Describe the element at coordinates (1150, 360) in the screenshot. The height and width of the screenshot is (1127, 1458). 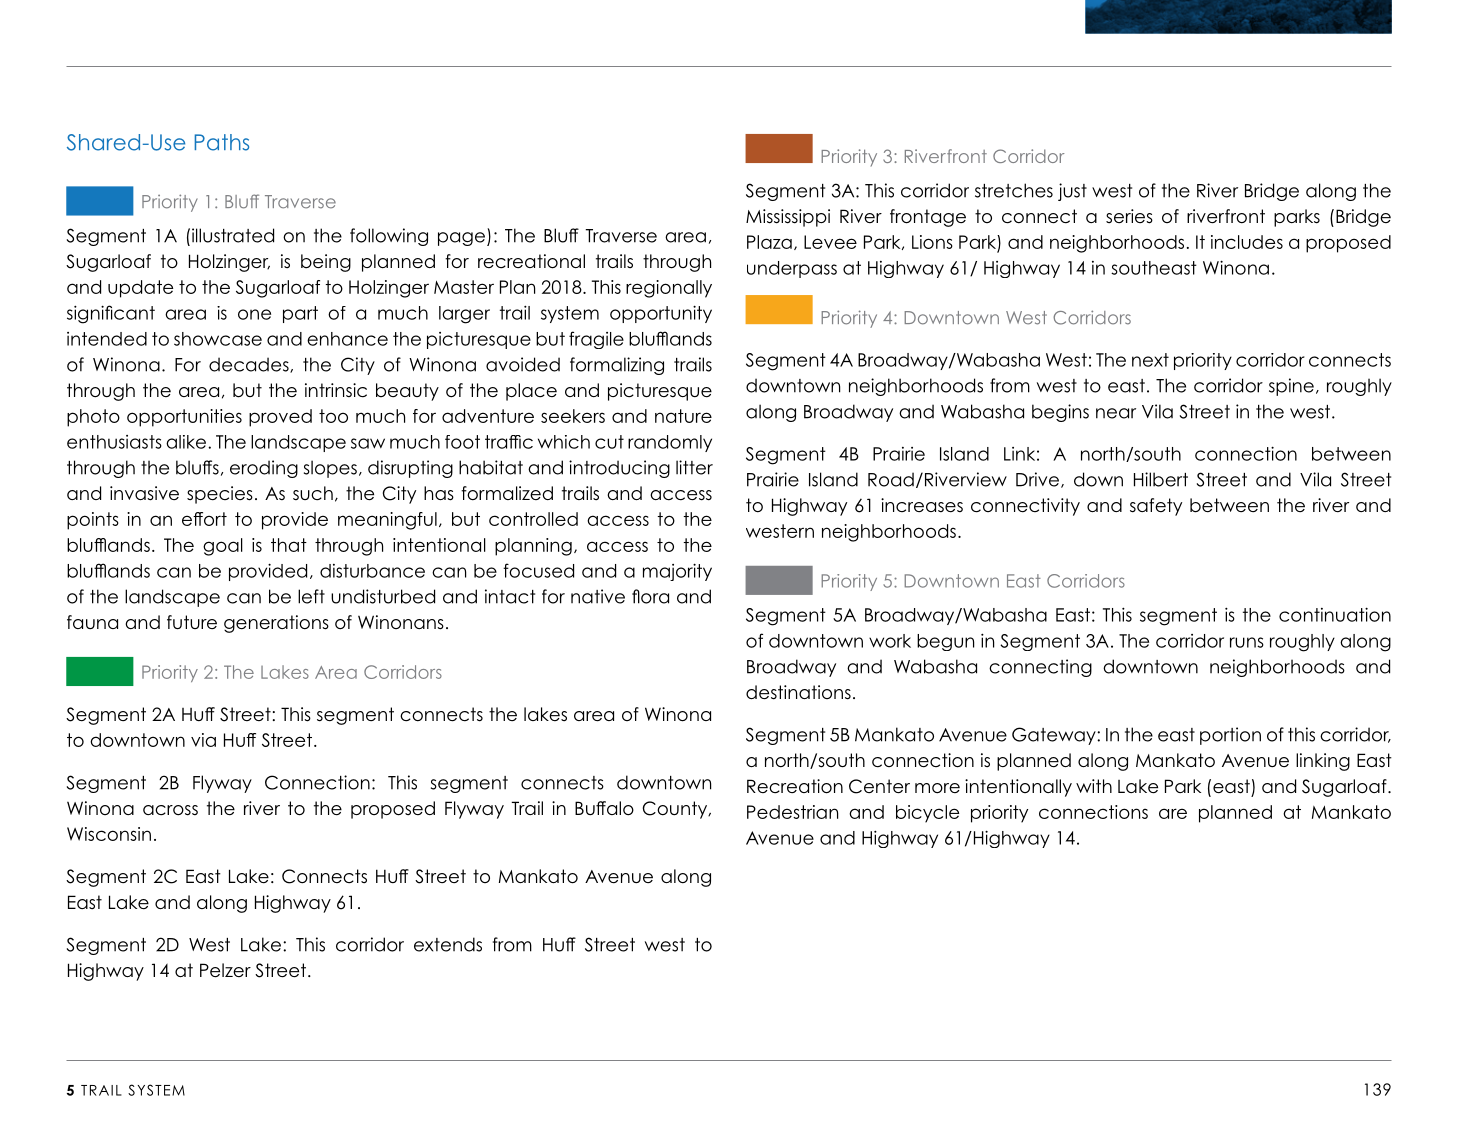
I see `next` at that location.
